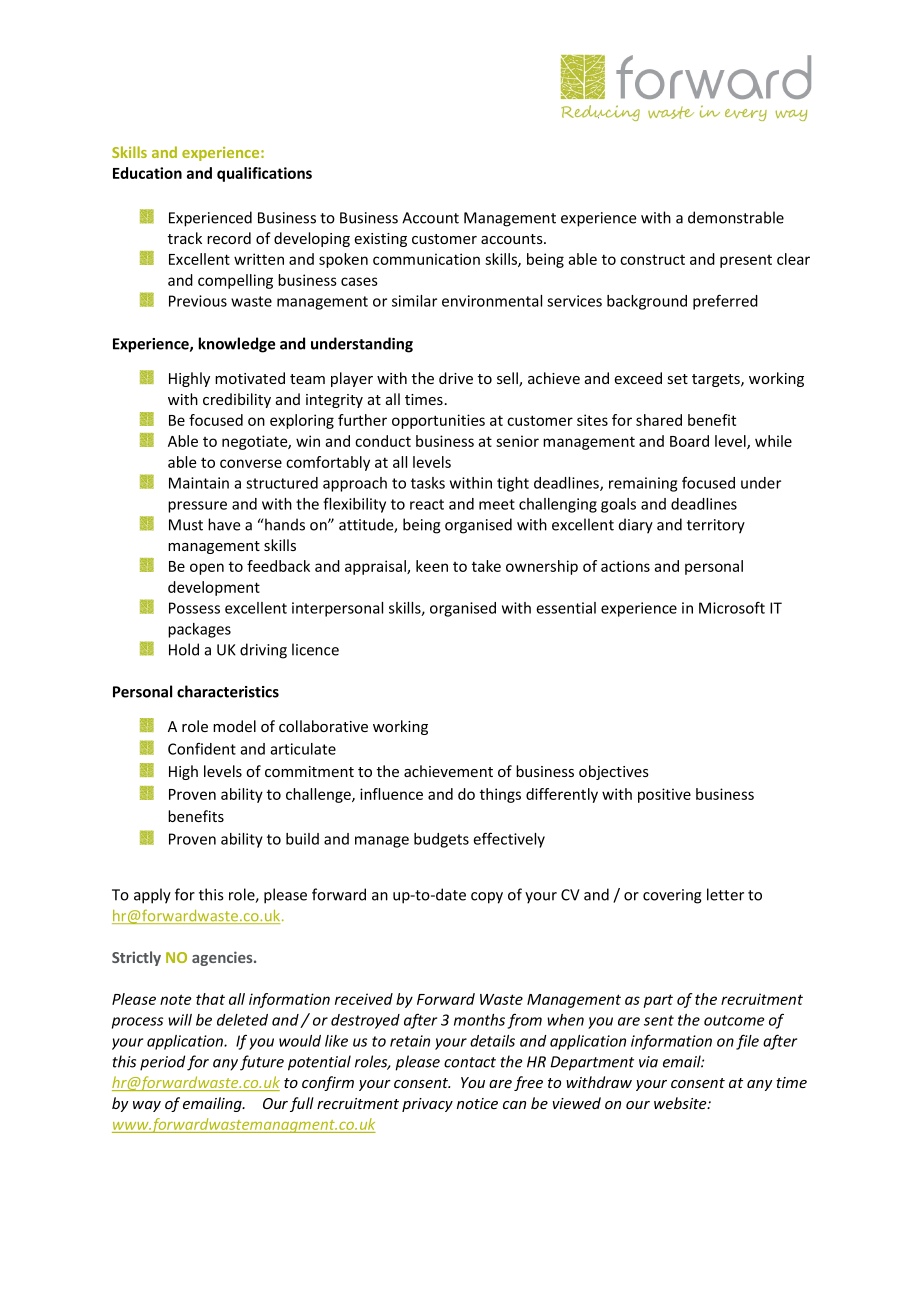 The height and width of the page is (1308, 924). Describe the element at coordinates (681, 1103) in the page. I see `website` at that location.
